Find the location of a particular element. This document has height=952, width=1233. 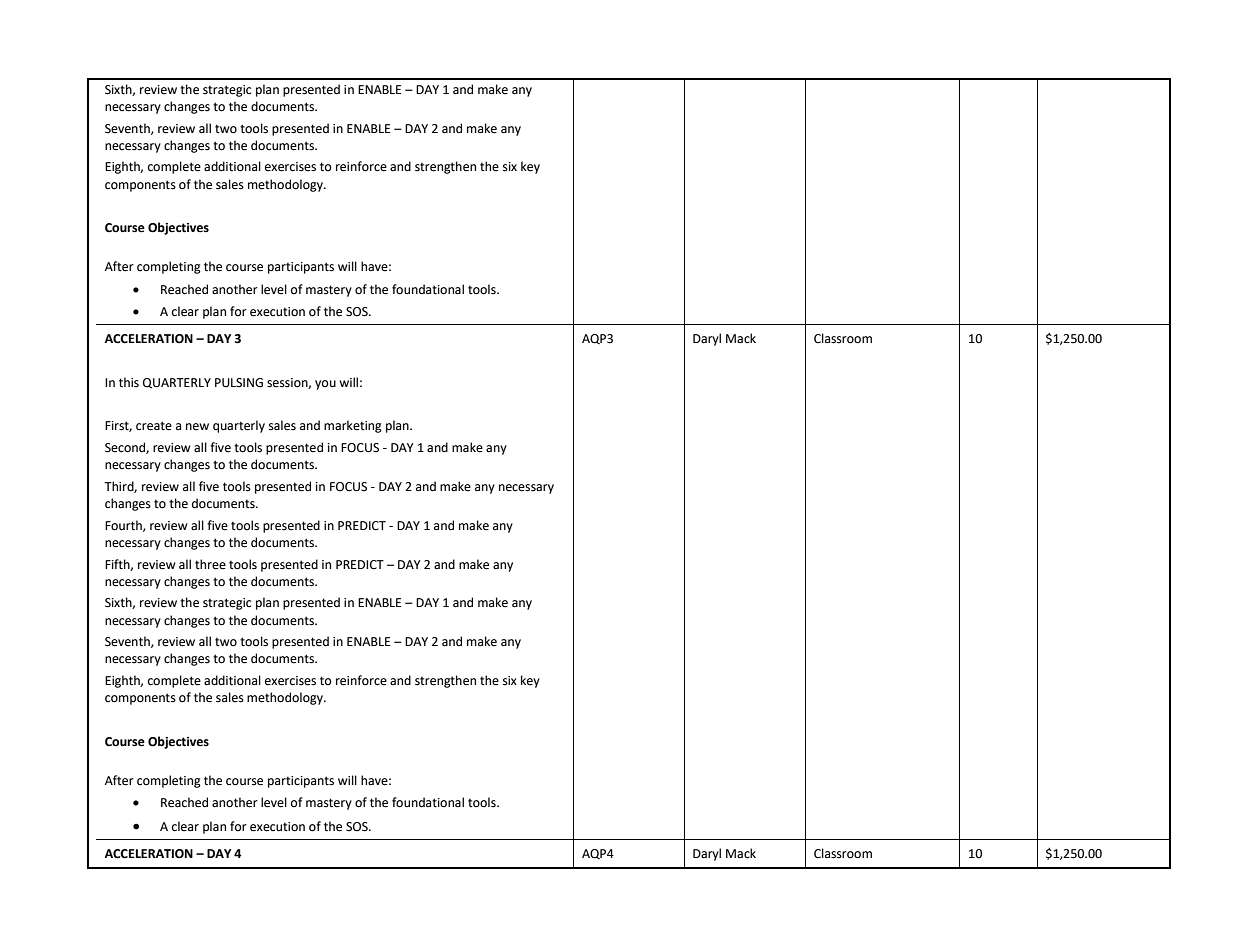

you is located at coordinates (325, 385).
